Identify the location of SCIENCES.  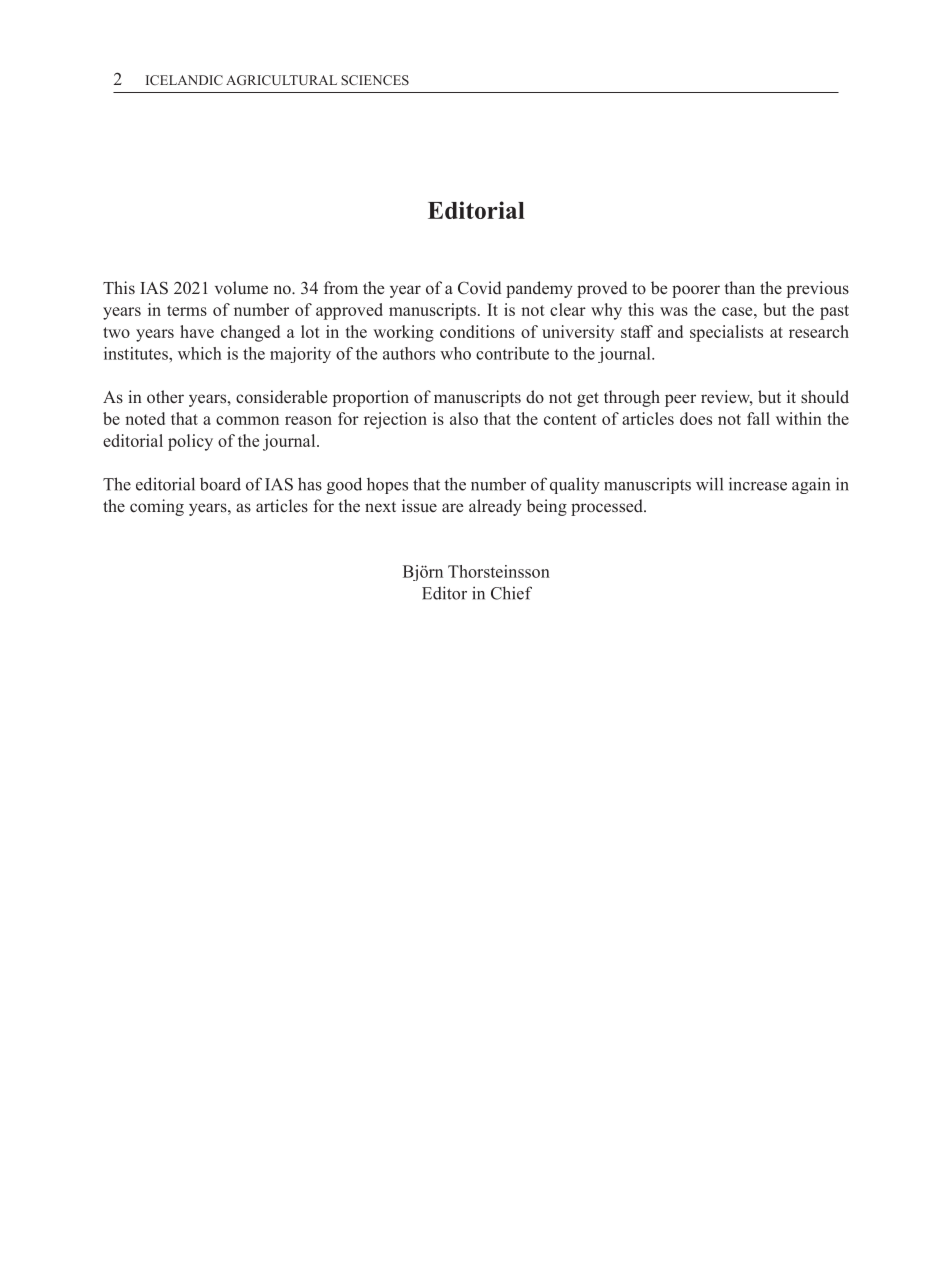
(375, 80).
